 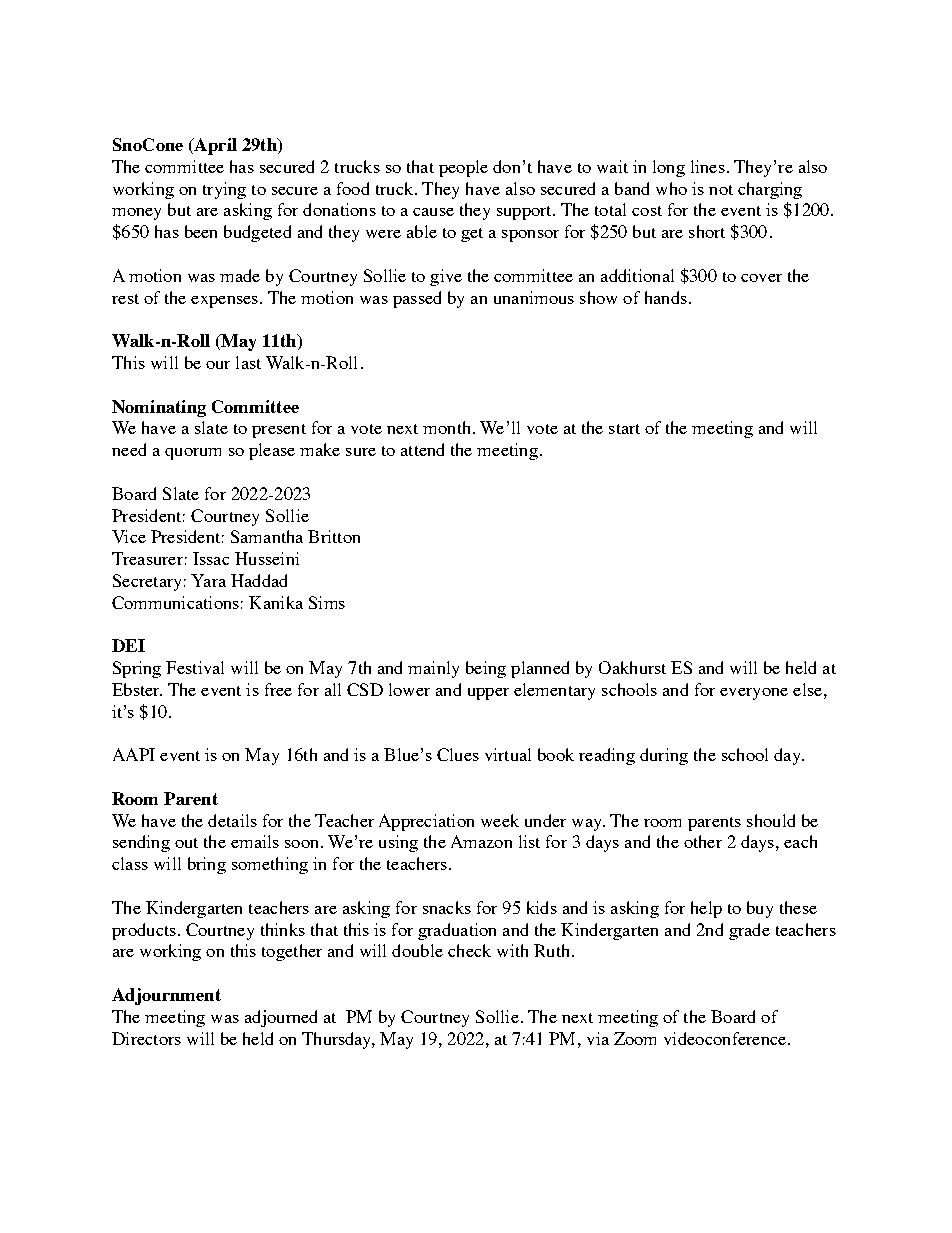 What do you see at coordinates (193, 454) in the page?
I see `quorum` at bounding box center [193, 454].
